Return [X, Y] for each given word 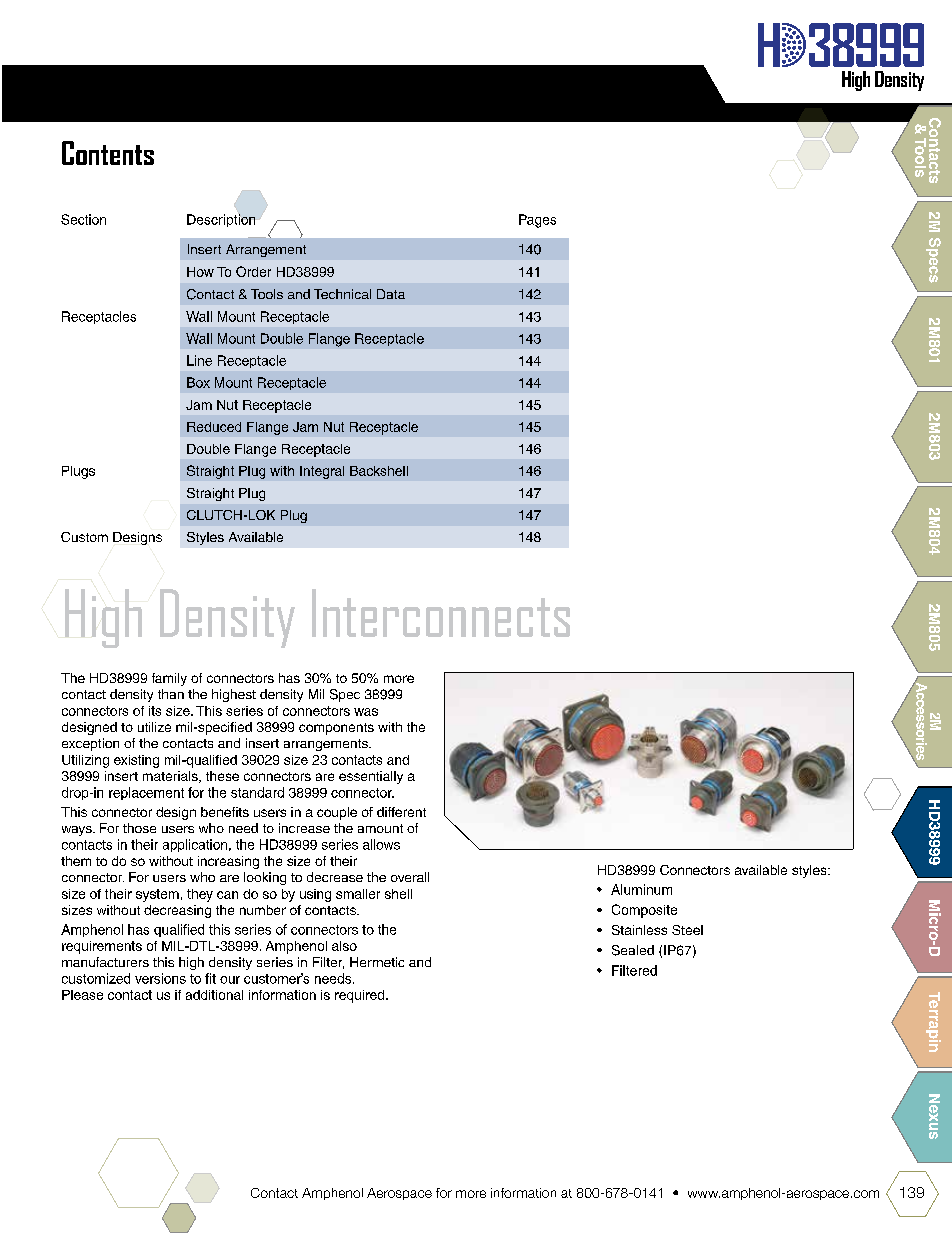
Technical [342, 294]
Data [391, 294]
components [336, 729]
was [366, 712]
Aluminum [641, 889]
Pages [537, 221]
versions [160, 978]
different [401, 812]
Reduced [214, 427]
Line [199, 360]
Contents [108, 153]
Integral [322, 472]
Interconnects [441, 613]
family [169, 679]
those [139, 828]
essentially [371, 777]
